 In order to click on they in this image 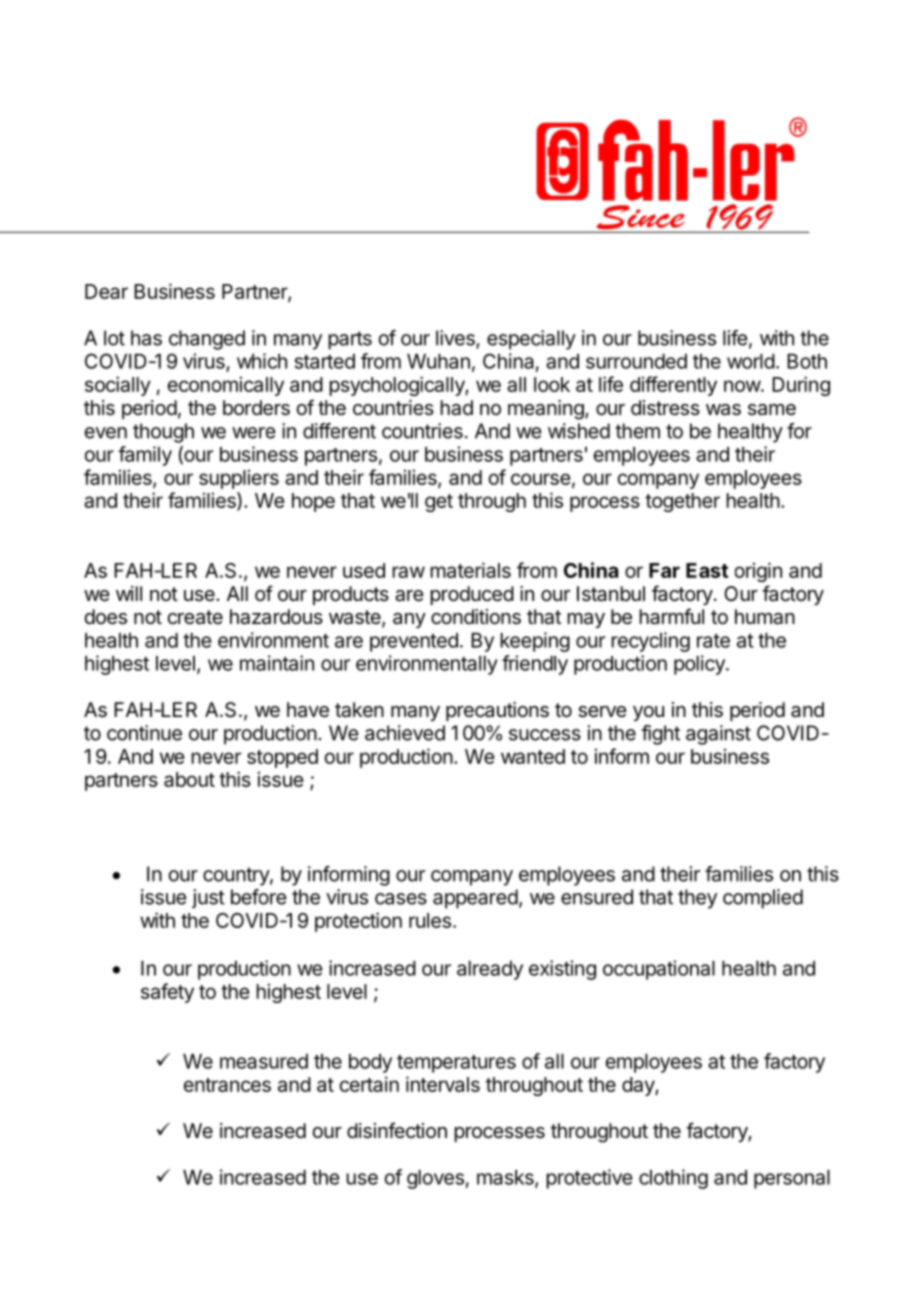, I will do `click(697, 899)`.
